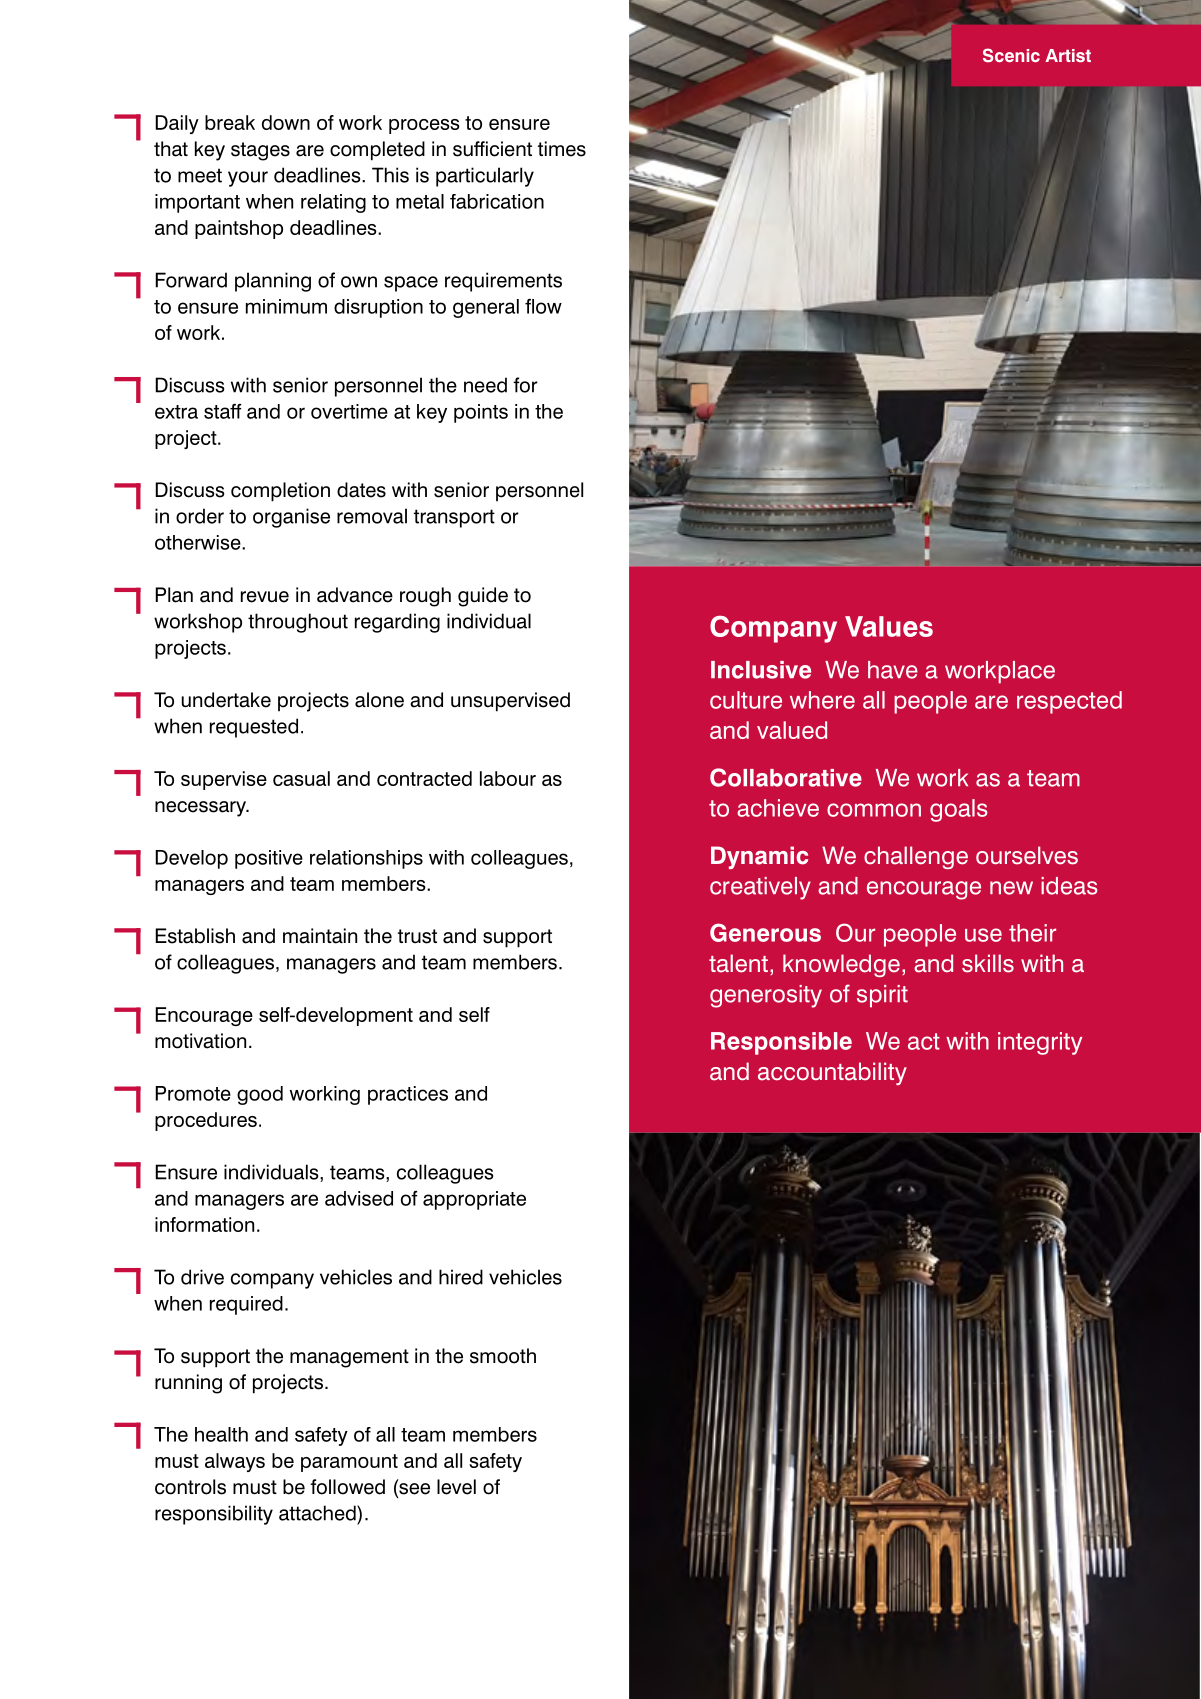  I want to click on appropriate, so click(474, 1200).
